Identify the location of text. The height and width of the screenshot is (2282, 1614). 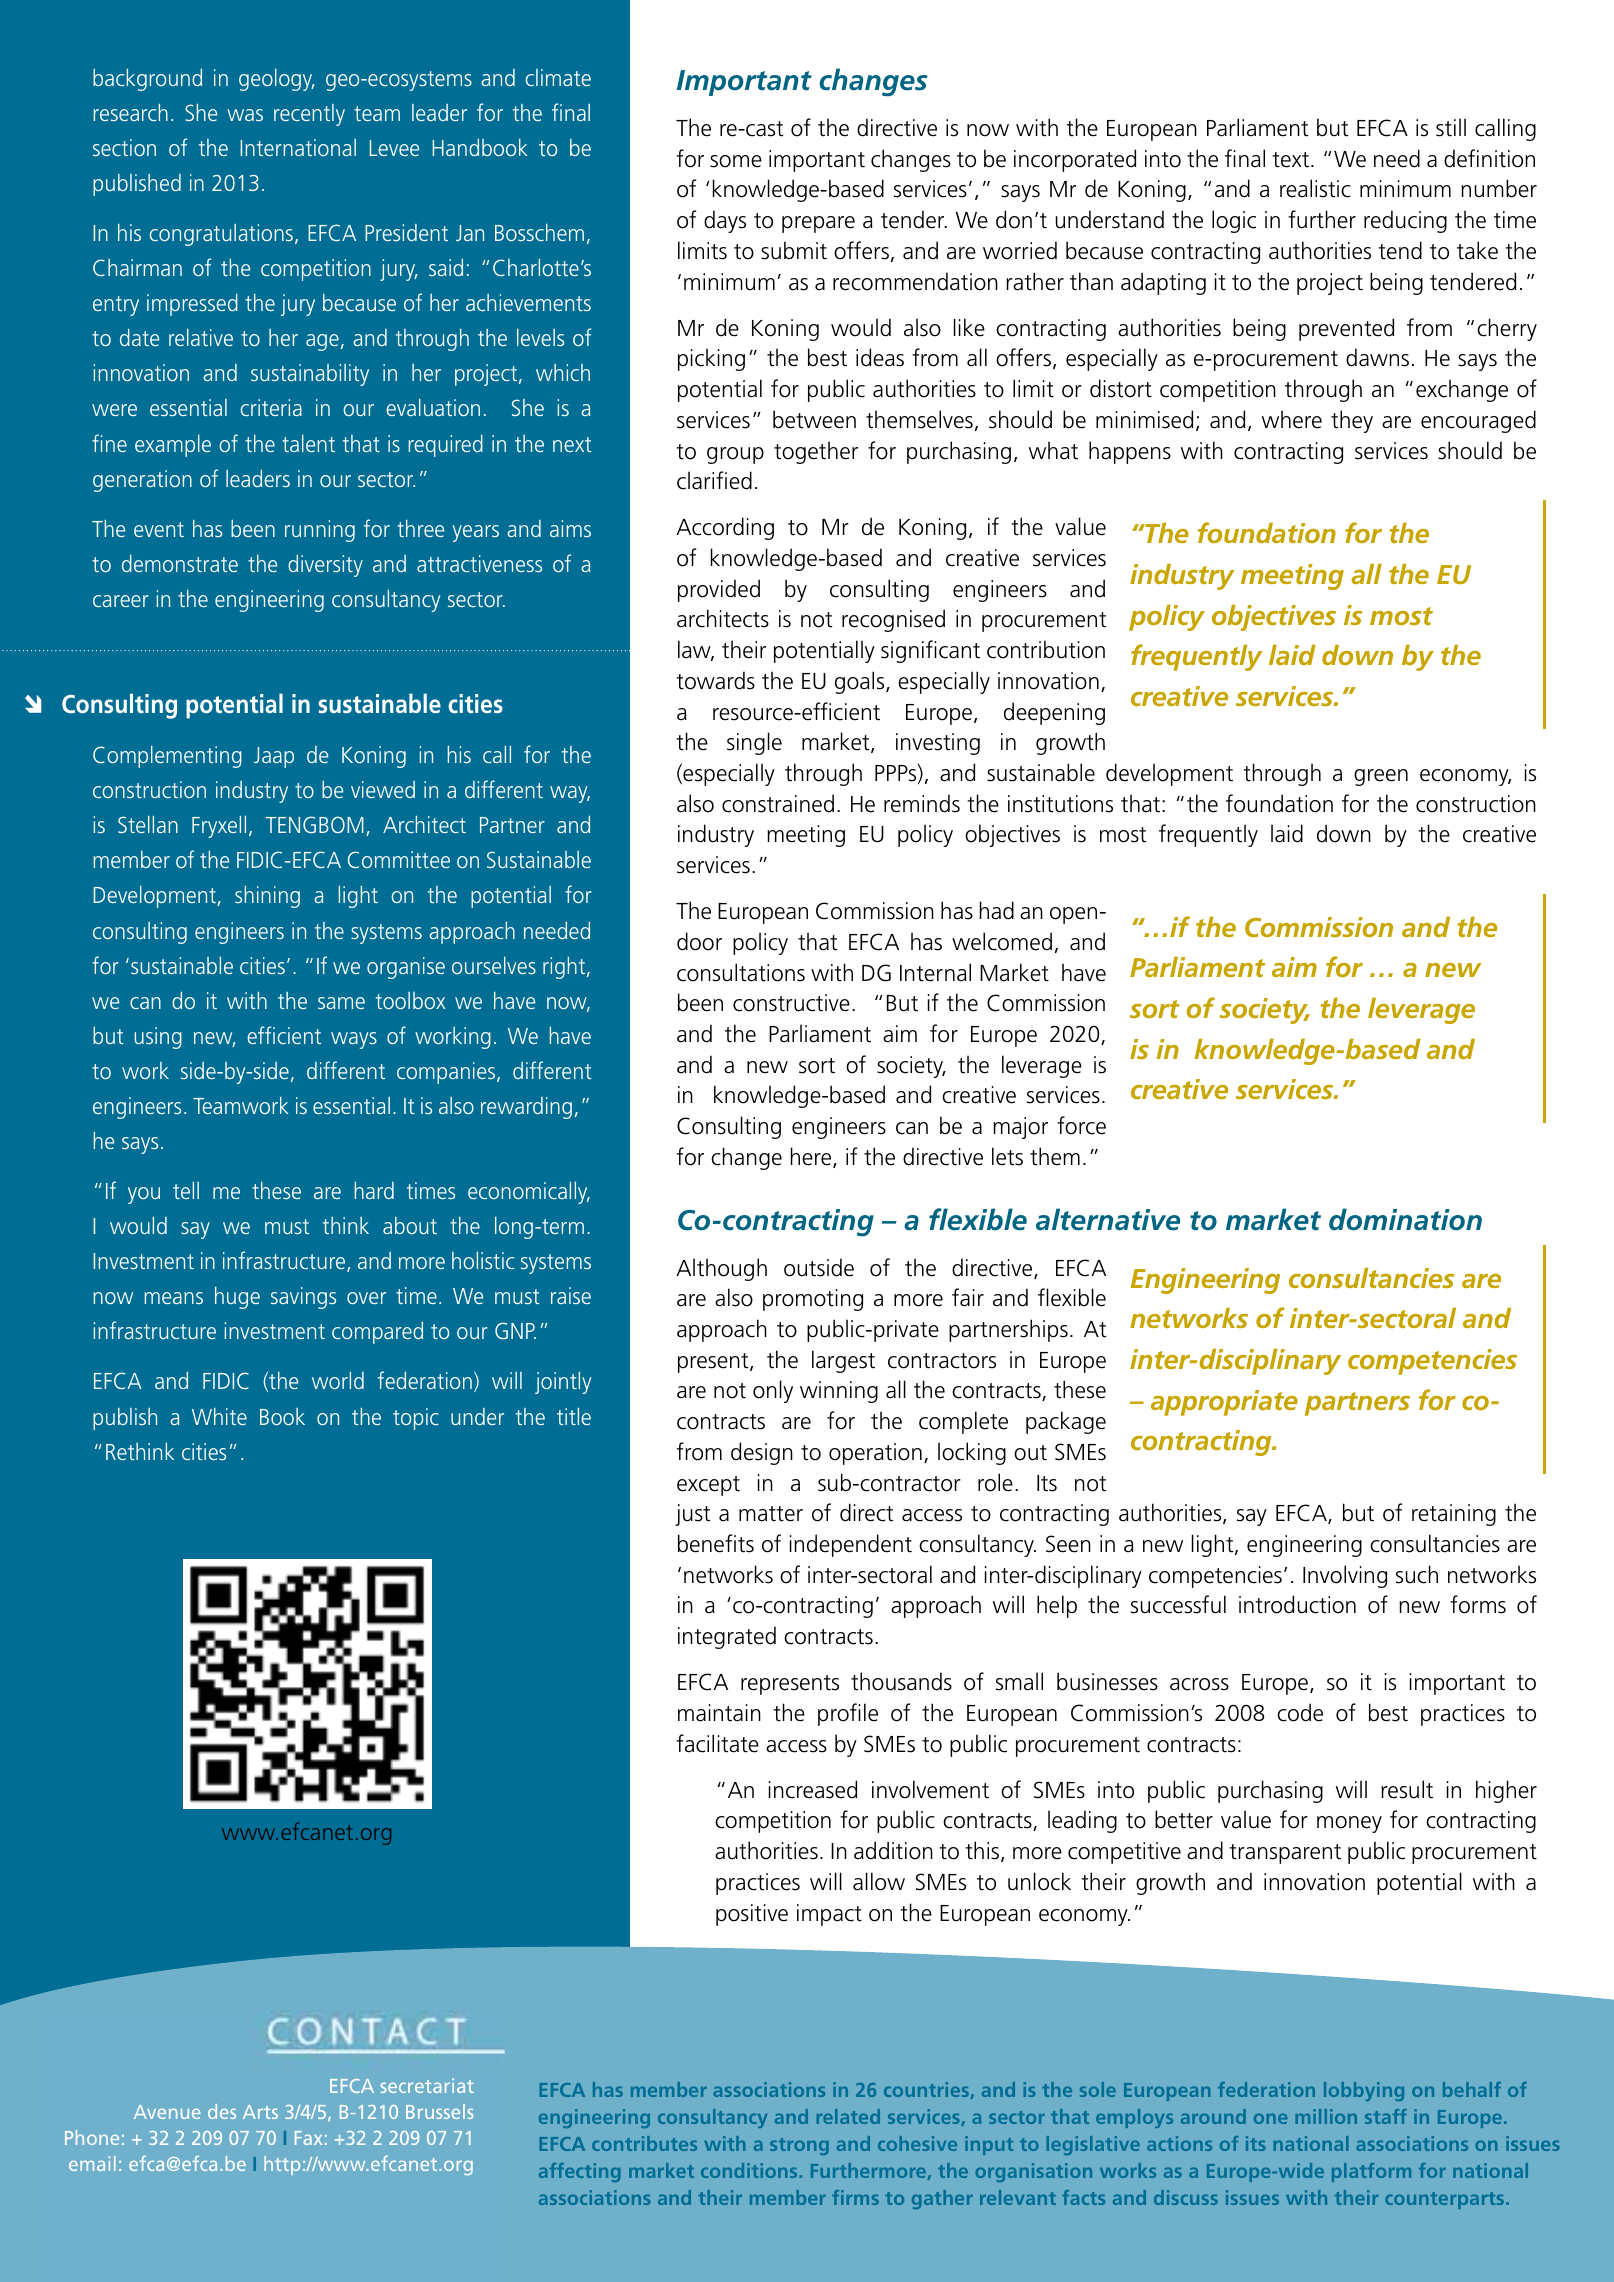
(1292, 160).
